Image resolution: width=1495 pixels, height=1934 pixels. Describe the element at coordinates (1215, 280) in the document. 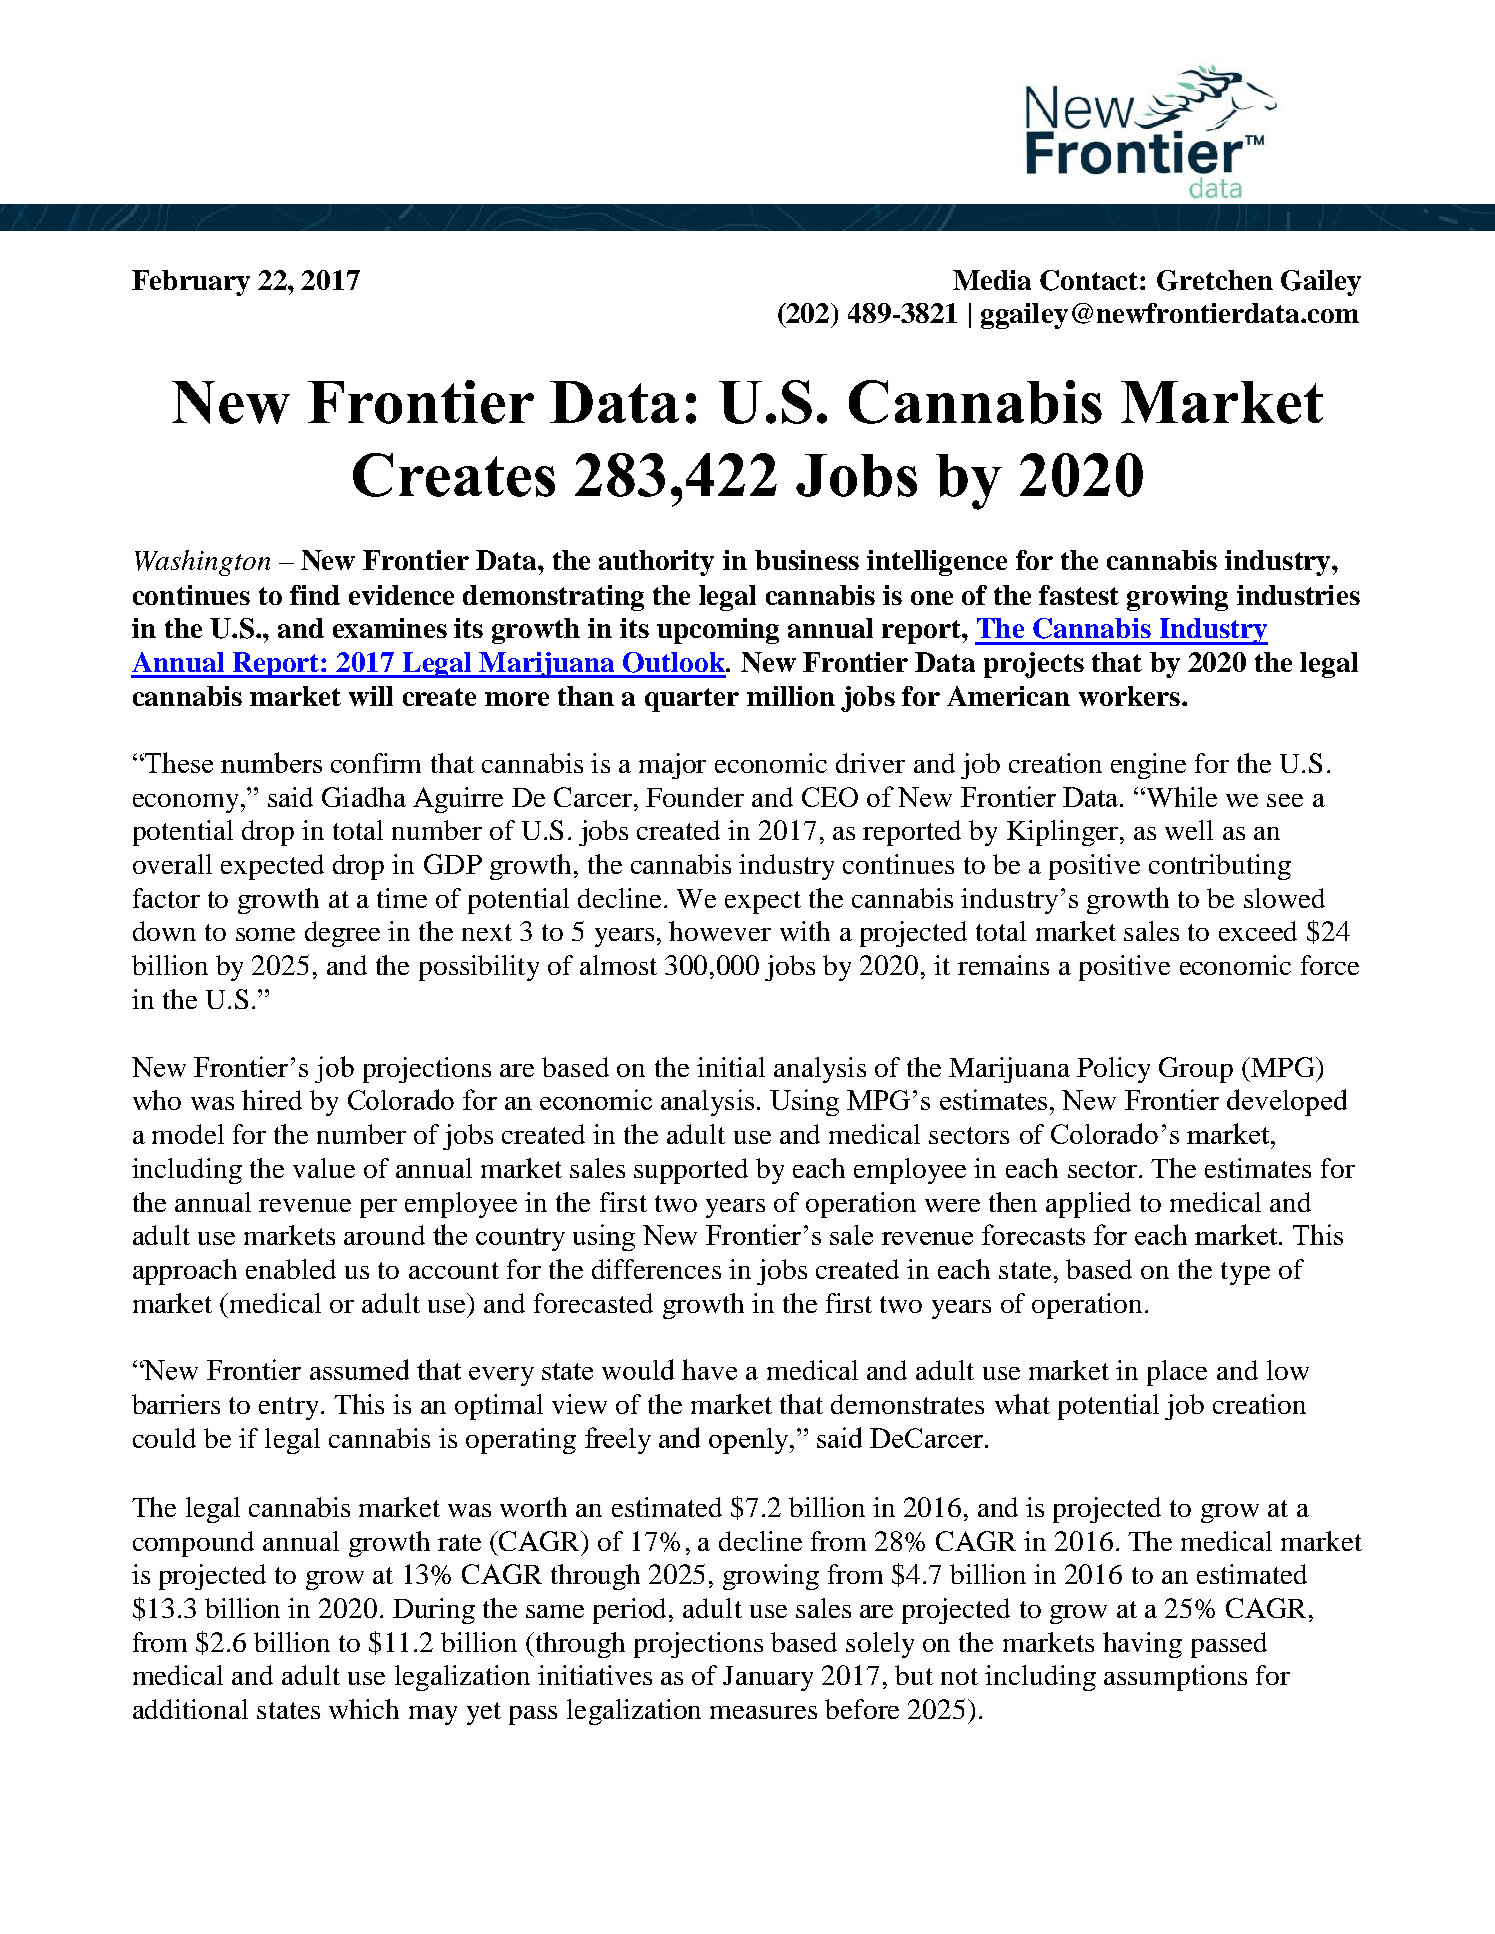

I see `Gretchen` at that location.
